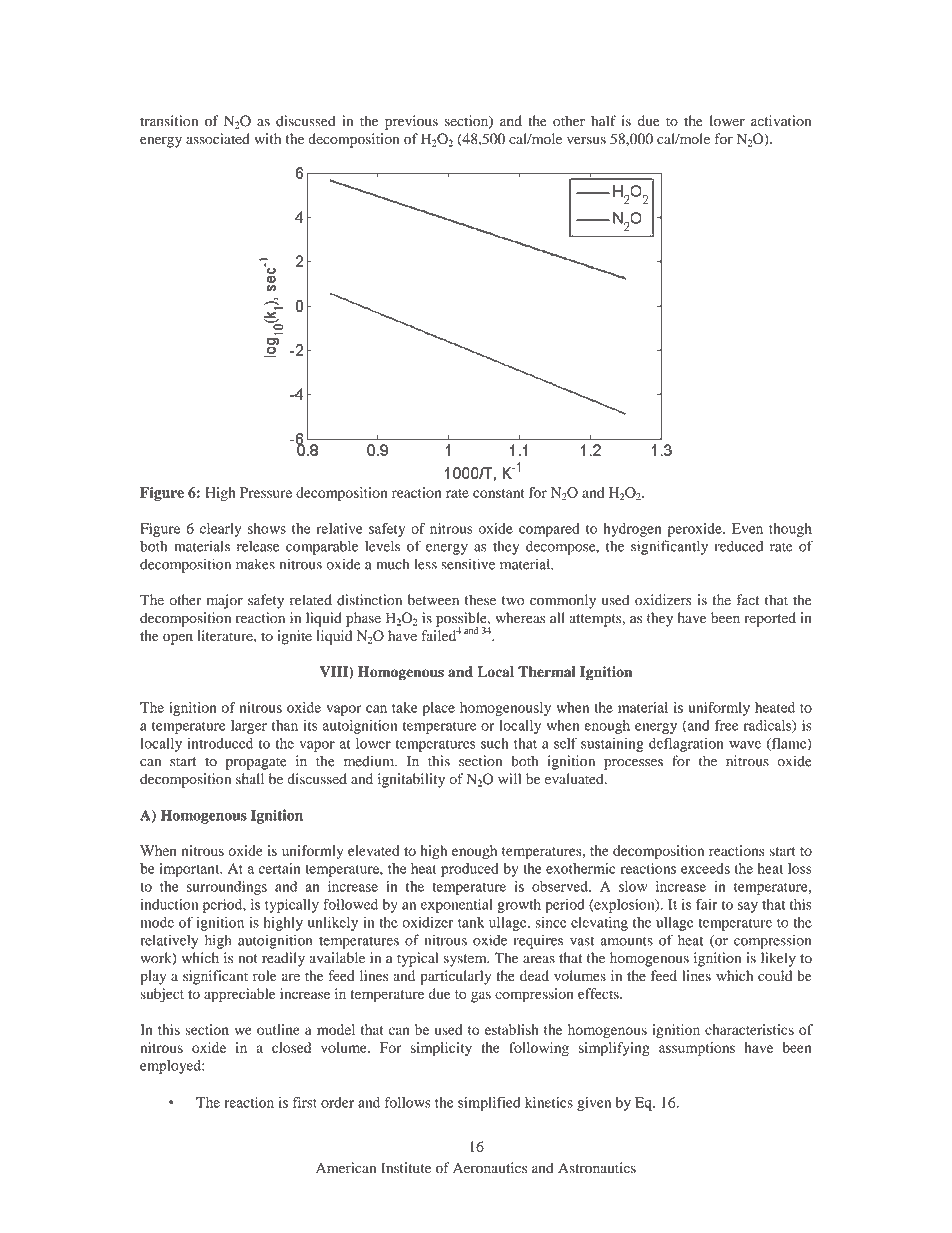 The image size is (952, 1233). I want to click on constant, so click(498, 493).
